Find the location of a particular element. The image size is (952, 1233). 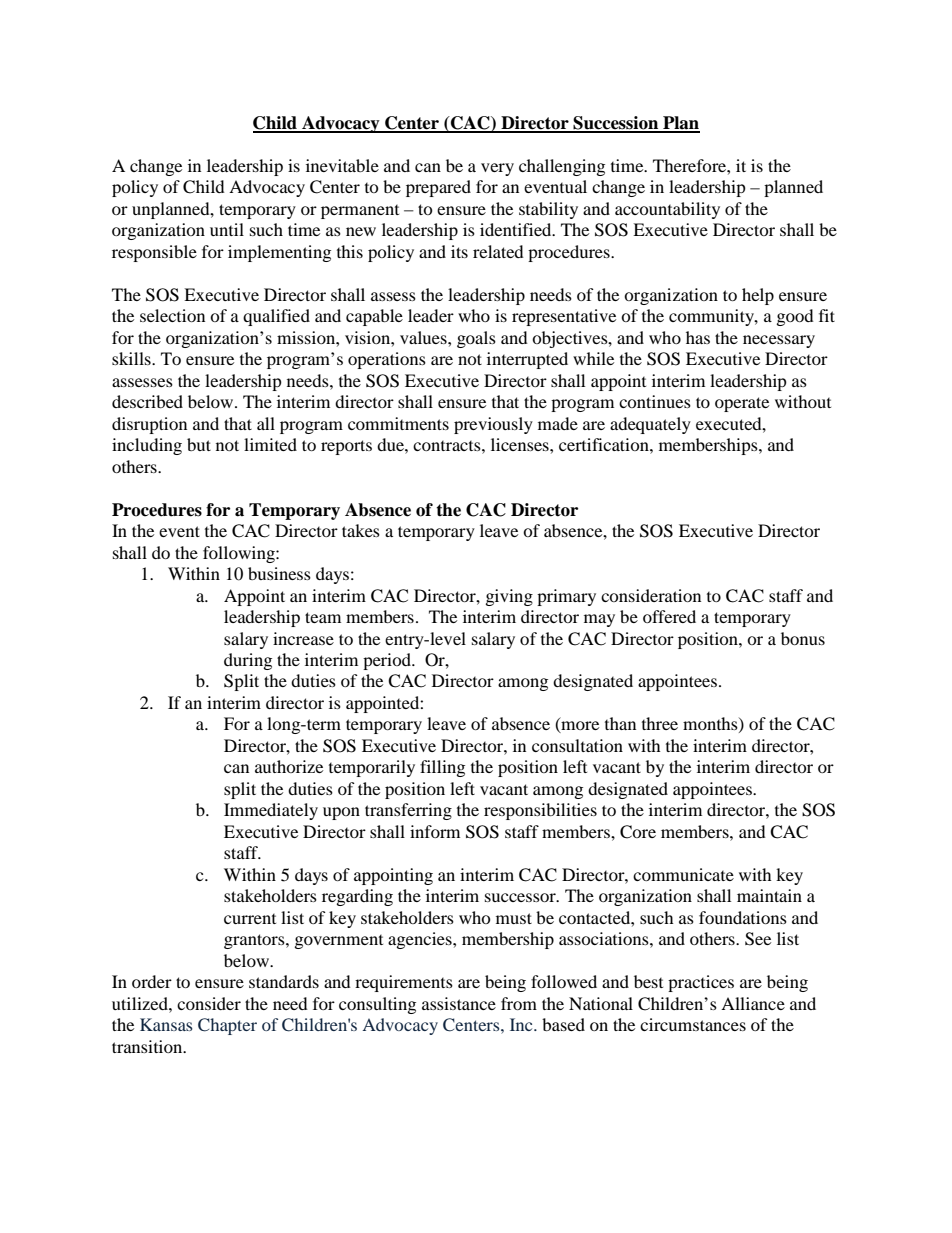

goals is located at coordinates (476, 339).
